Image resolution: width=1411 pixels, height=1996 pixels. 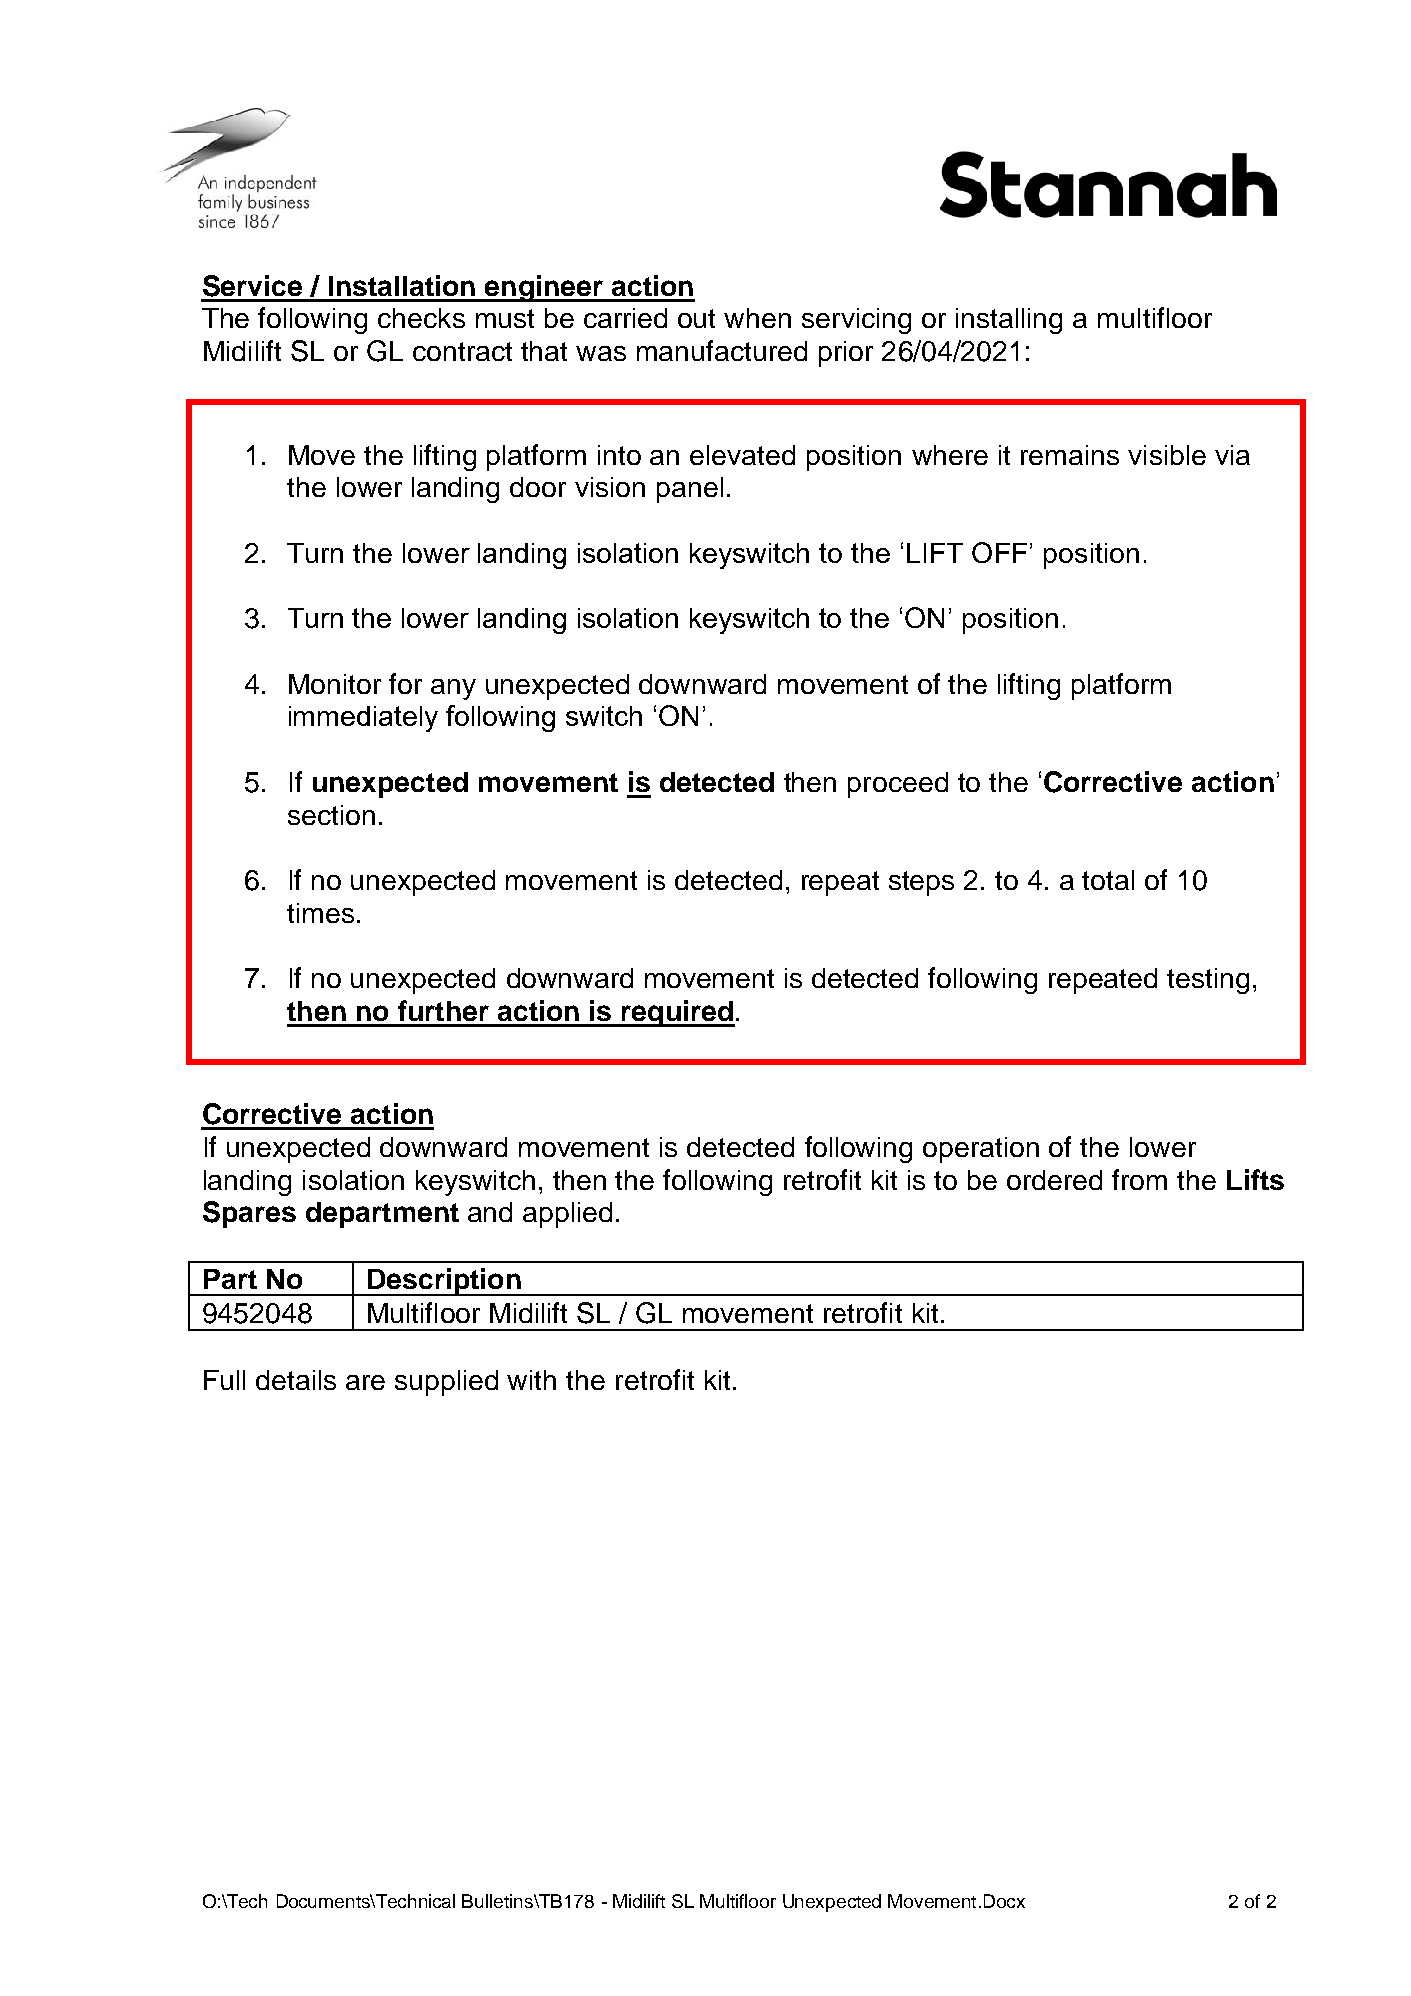 What do you see at coordinates (421, 318) in the page?
I see `checks` at bounding box center [421, 318].
